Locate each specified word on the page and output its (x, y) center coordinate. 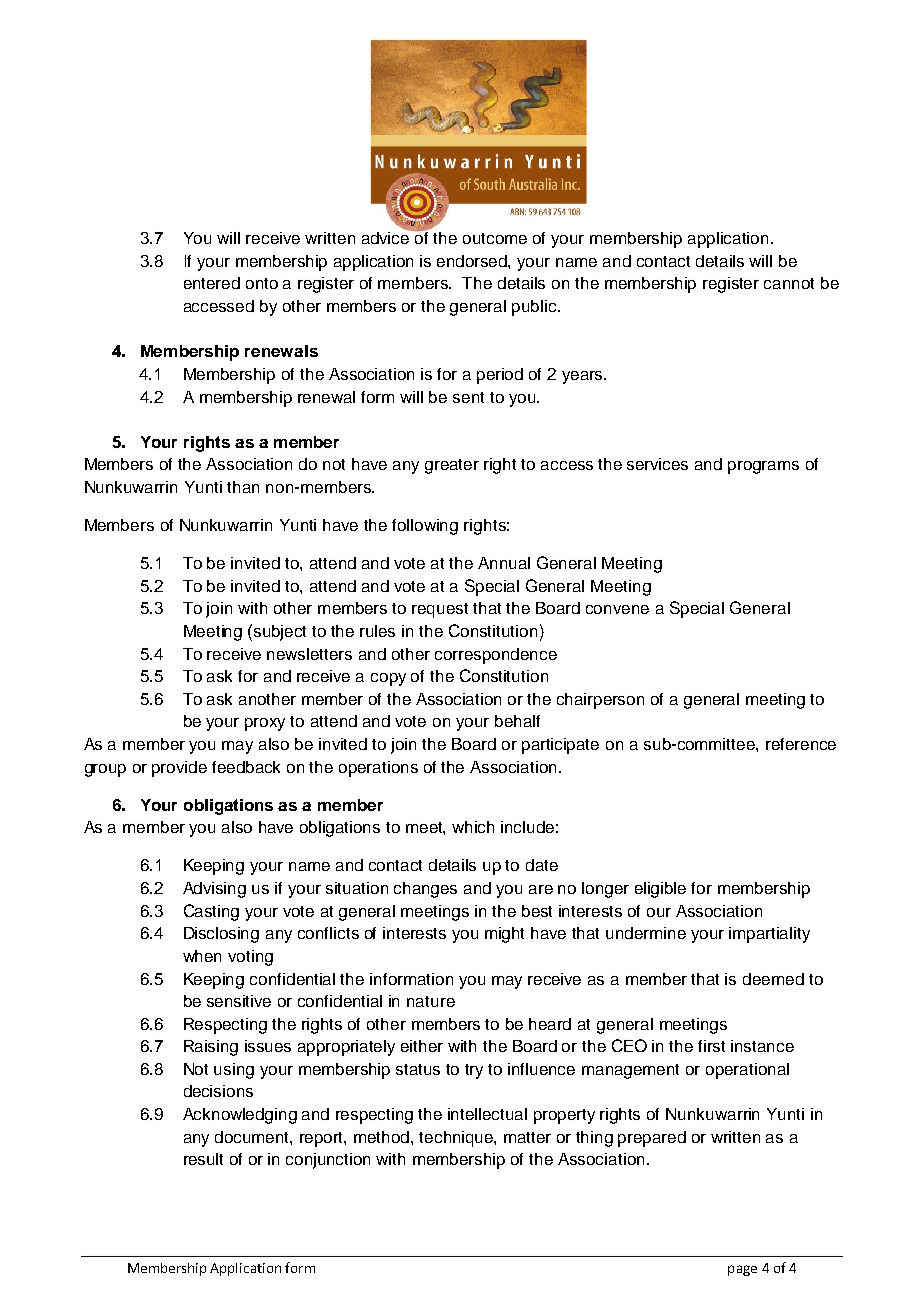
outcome (495, 238)
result (203, 1159)
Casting (211, 912)
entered (212, 283)
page (742, 1270)
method (383, 1137)
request (440, 610)
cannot (789, 283)
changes (425, 890)
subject (280, 633)
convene (617, 609)
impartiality (769, 935)
